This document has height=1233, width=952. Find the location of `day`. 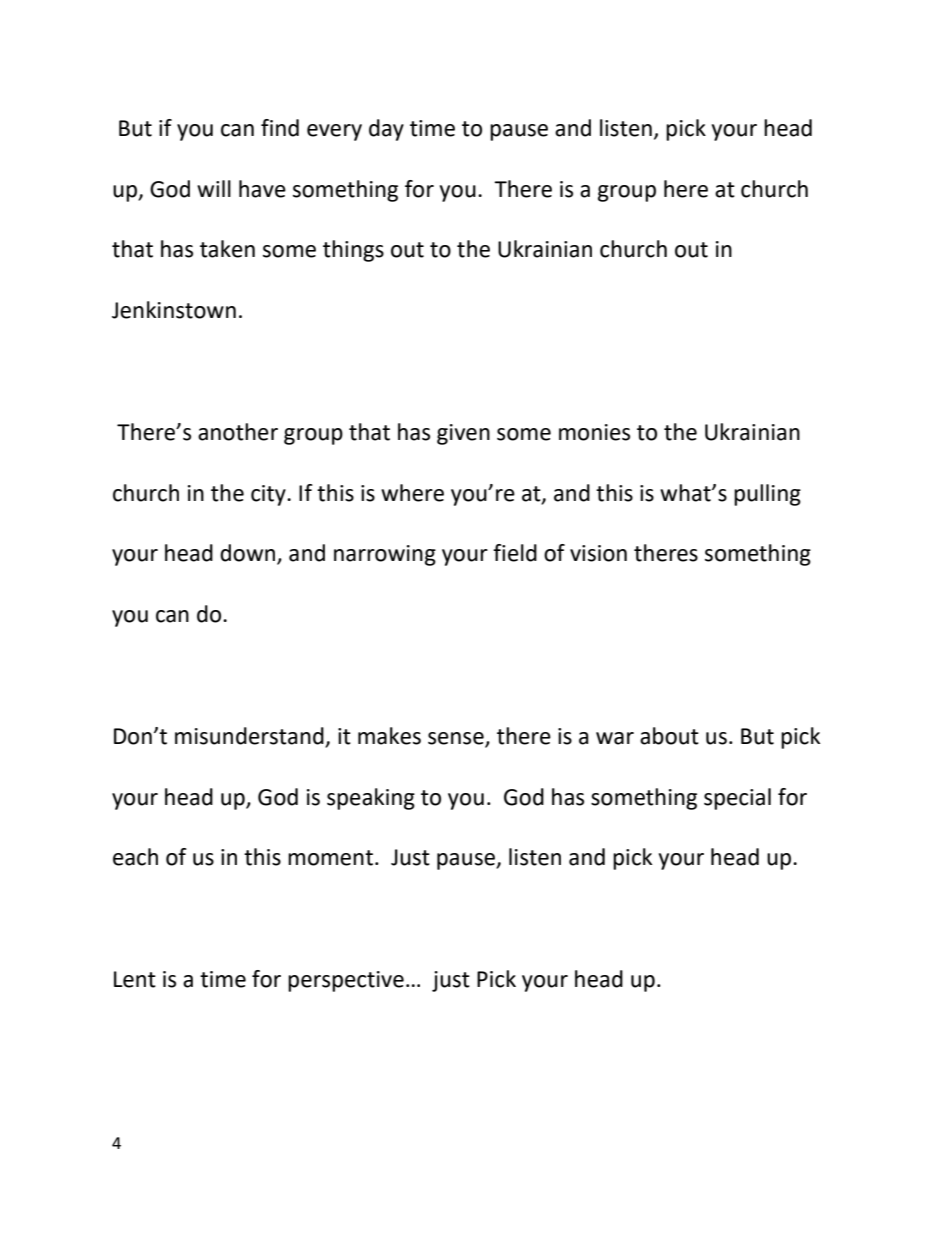

day is located at coordinates (386, 130).
